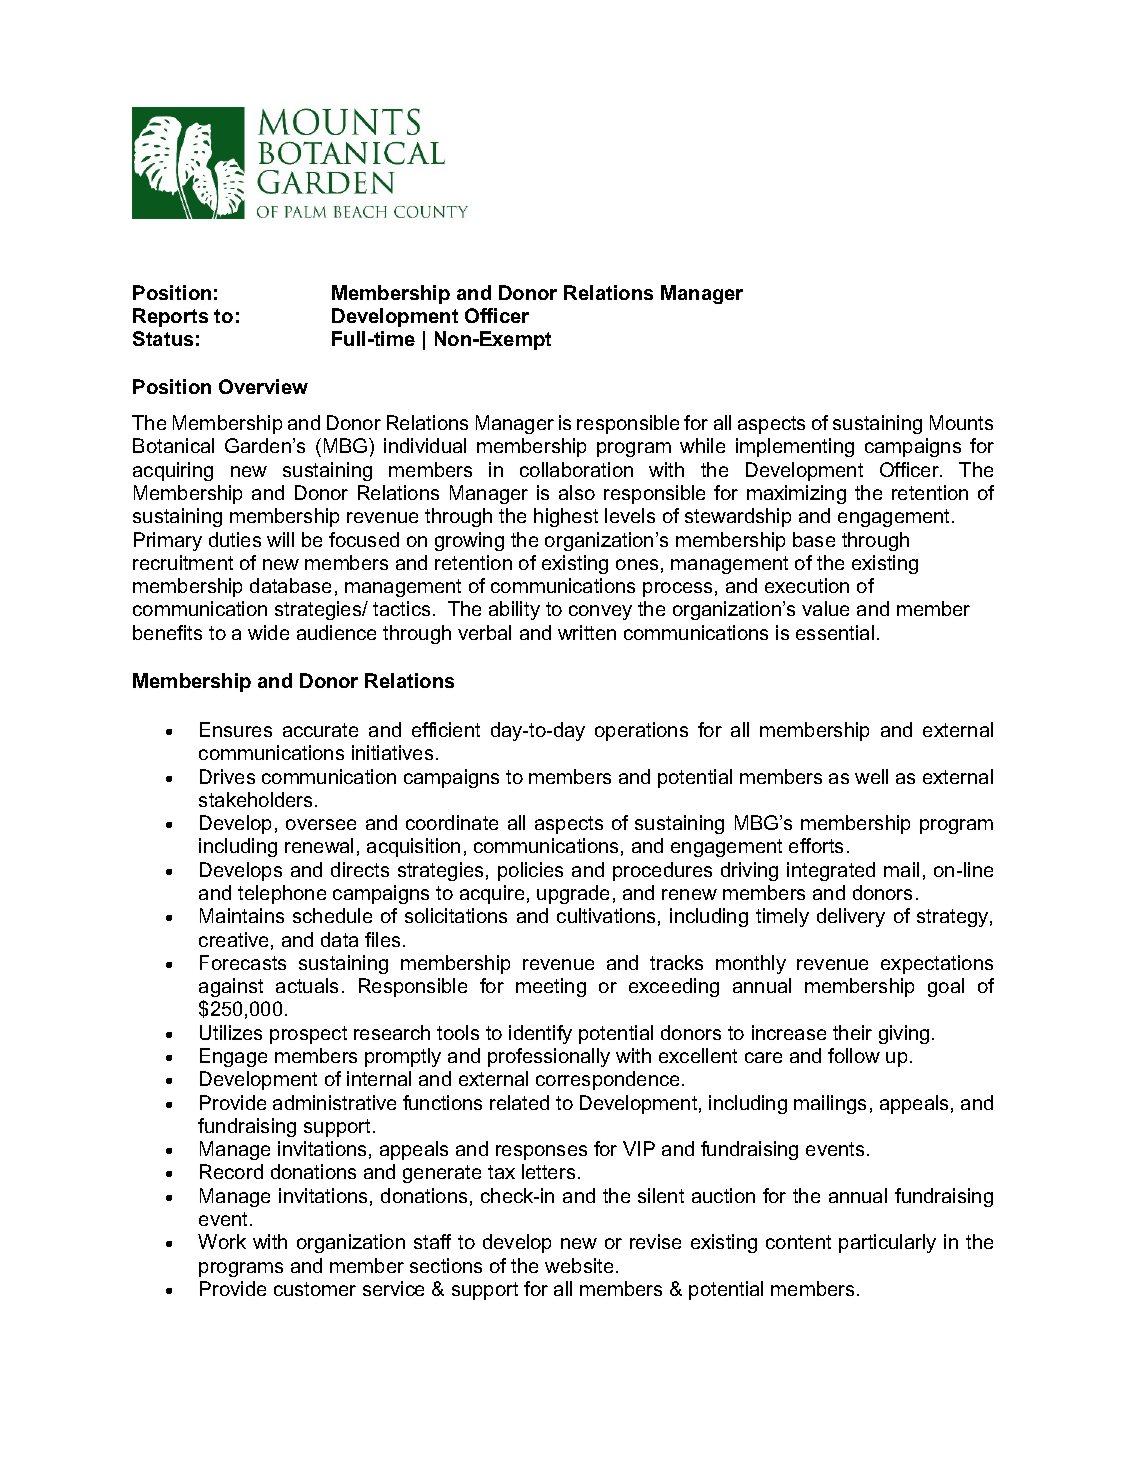 The height and width of the page is (1458, 1127). Describe the element at coordinates (257, 799) in the page. I see `stakeholders` at that location.
